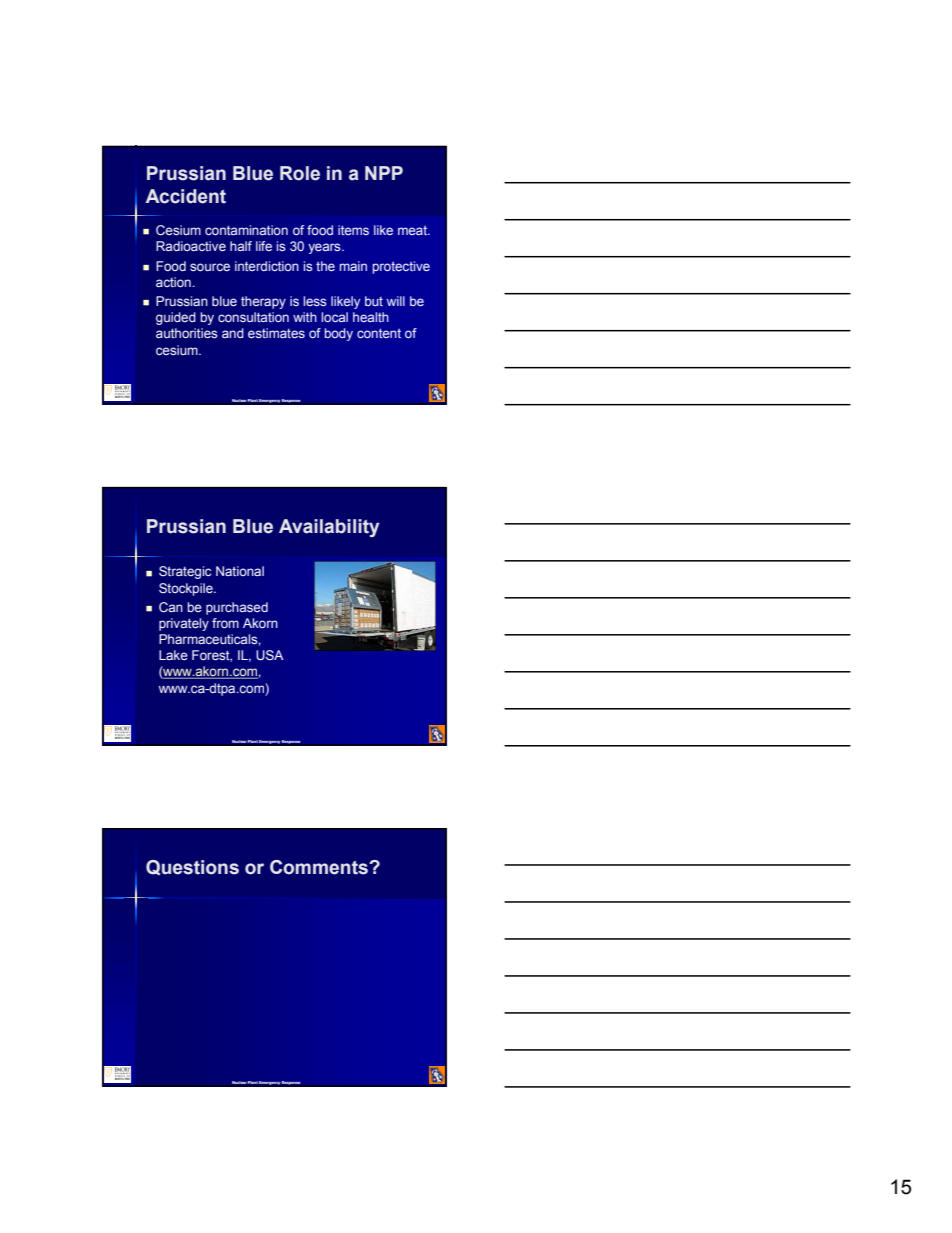  What do you see at coordinates (329, 528) in the screenshot?
I see `Availability` at bounding box center [329, 528].
